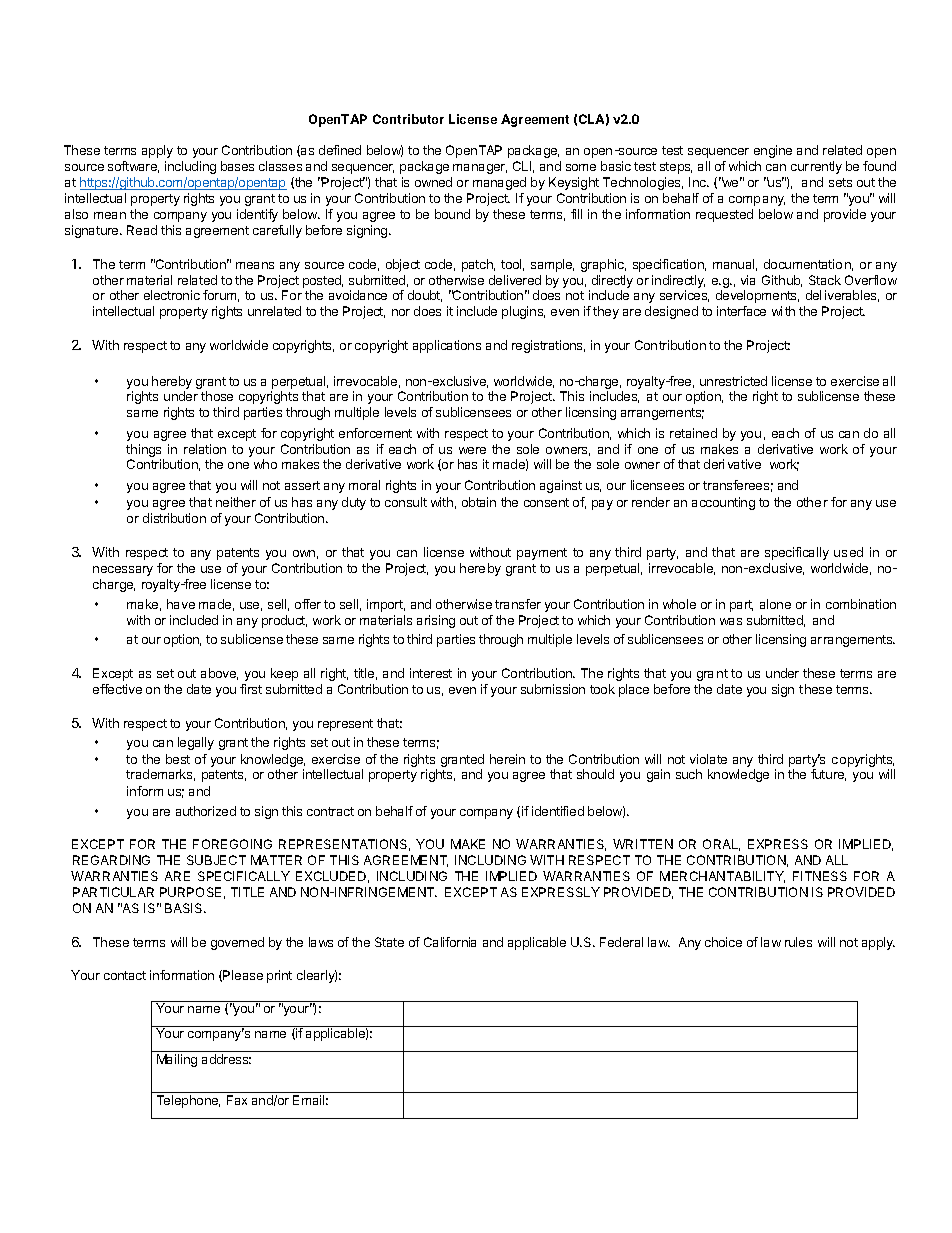  Describe the element at coordinates (773, 151) in the image. I see `engine` at that location.
